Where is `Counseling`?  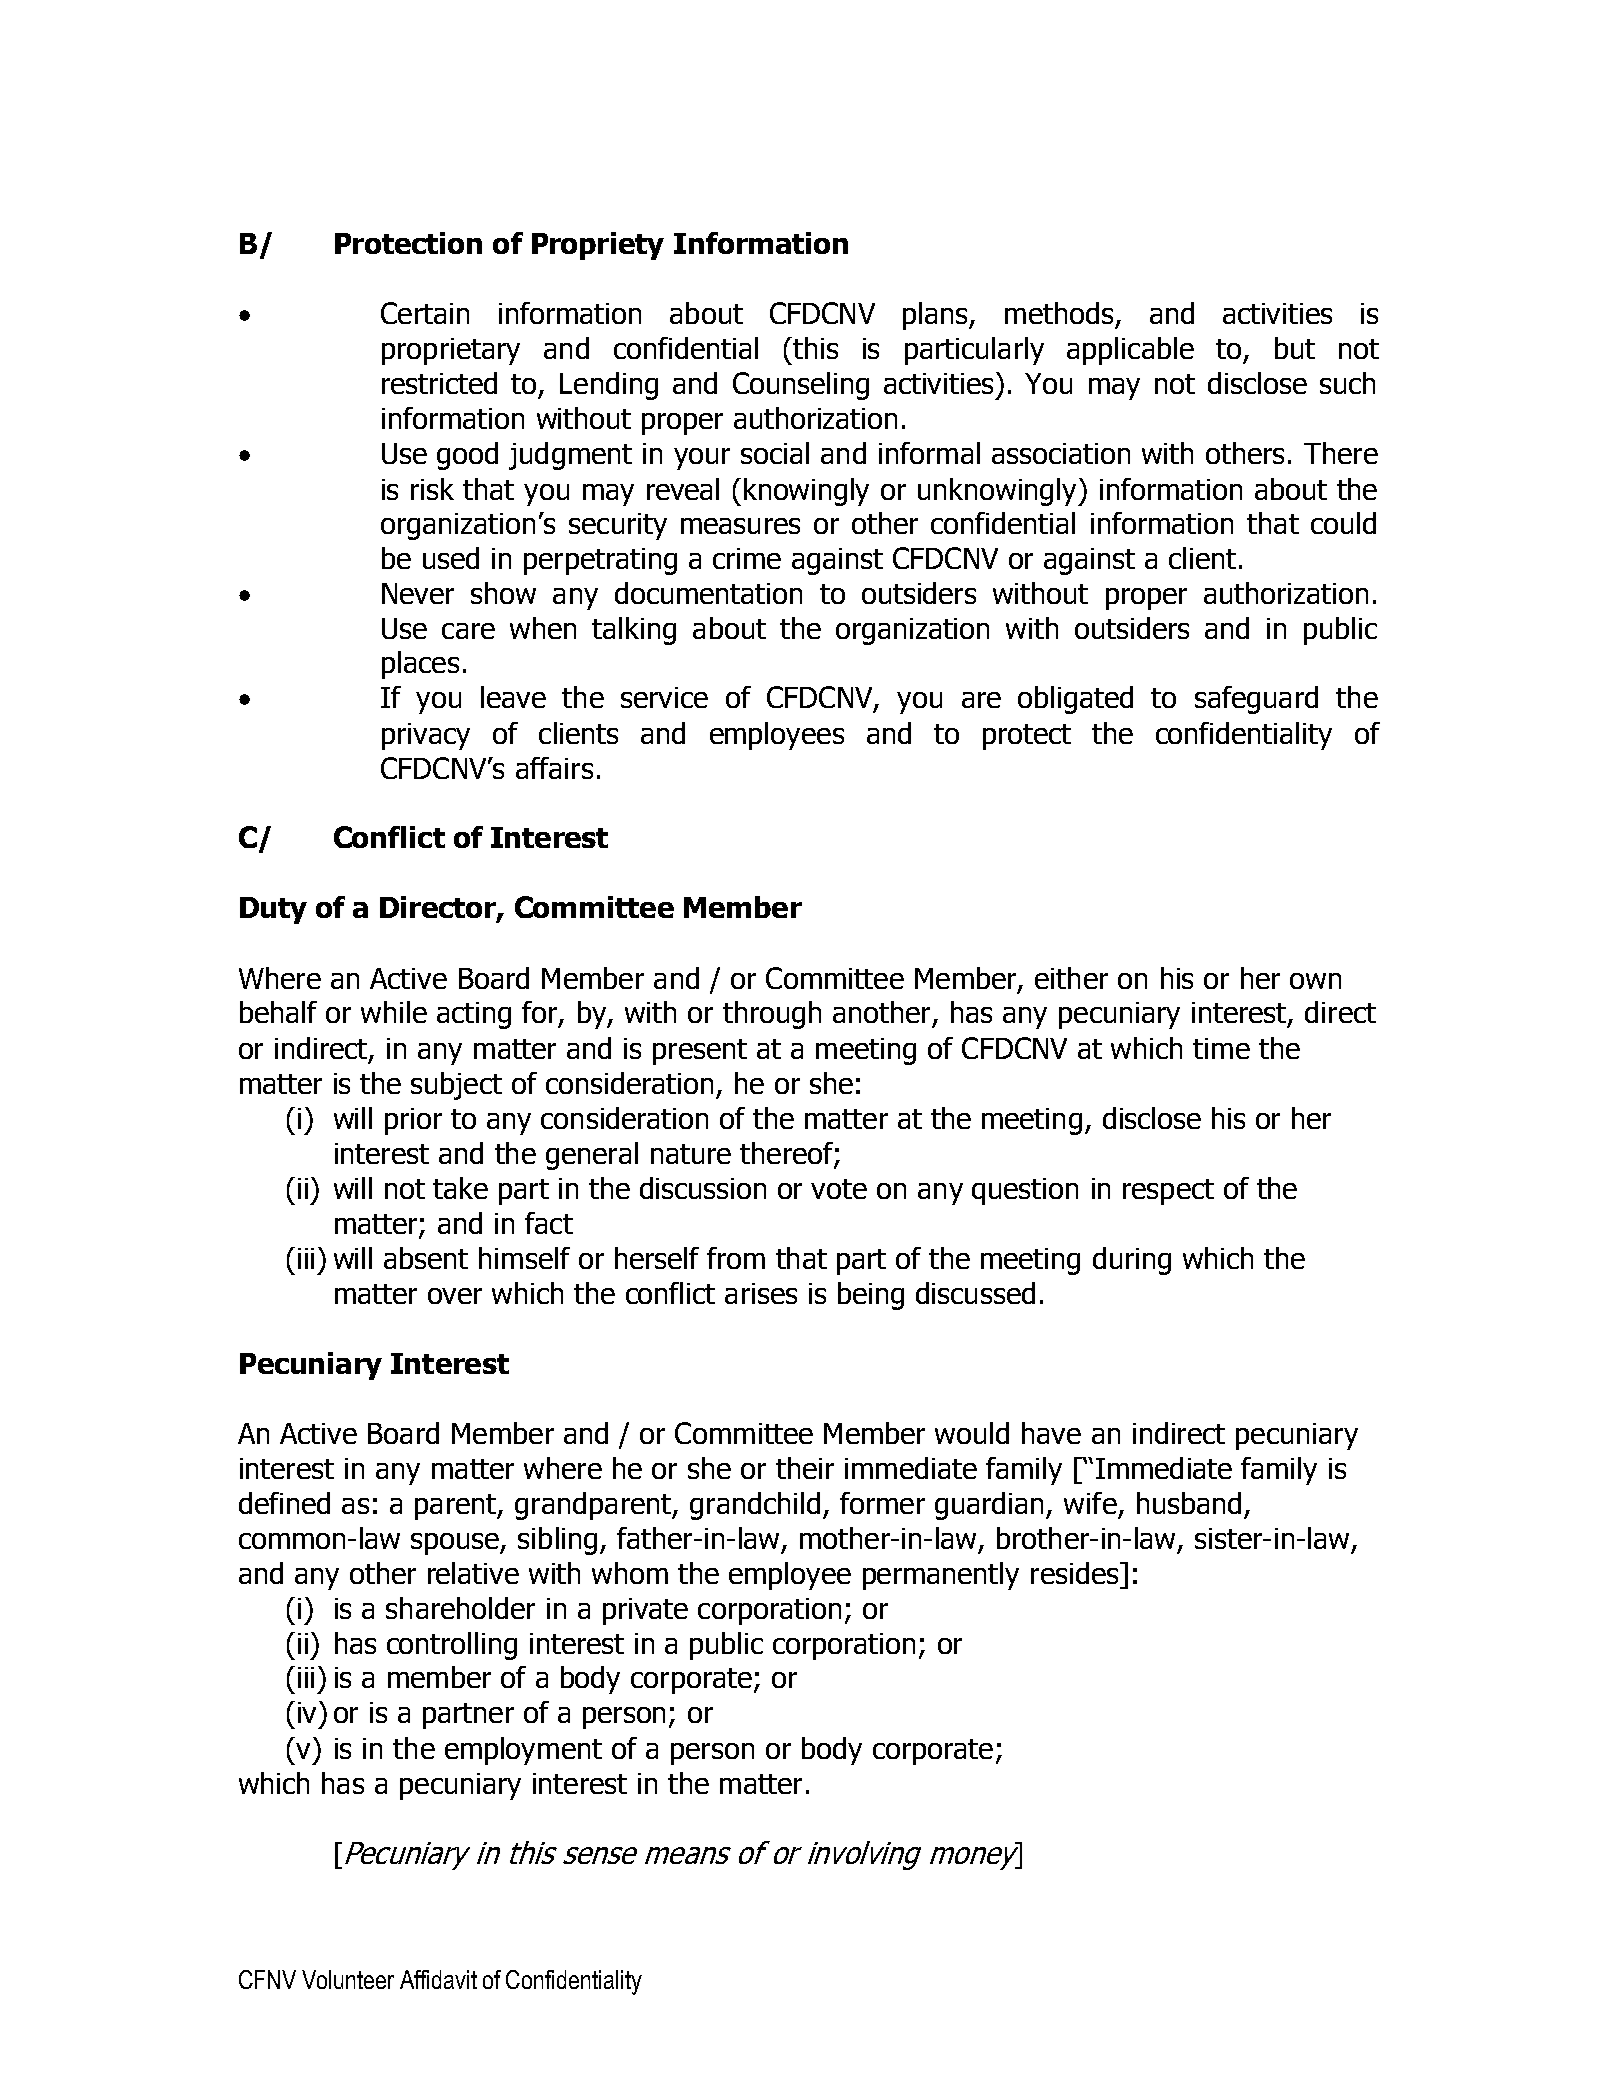 Counseling is located at coordinates (801, 386).
